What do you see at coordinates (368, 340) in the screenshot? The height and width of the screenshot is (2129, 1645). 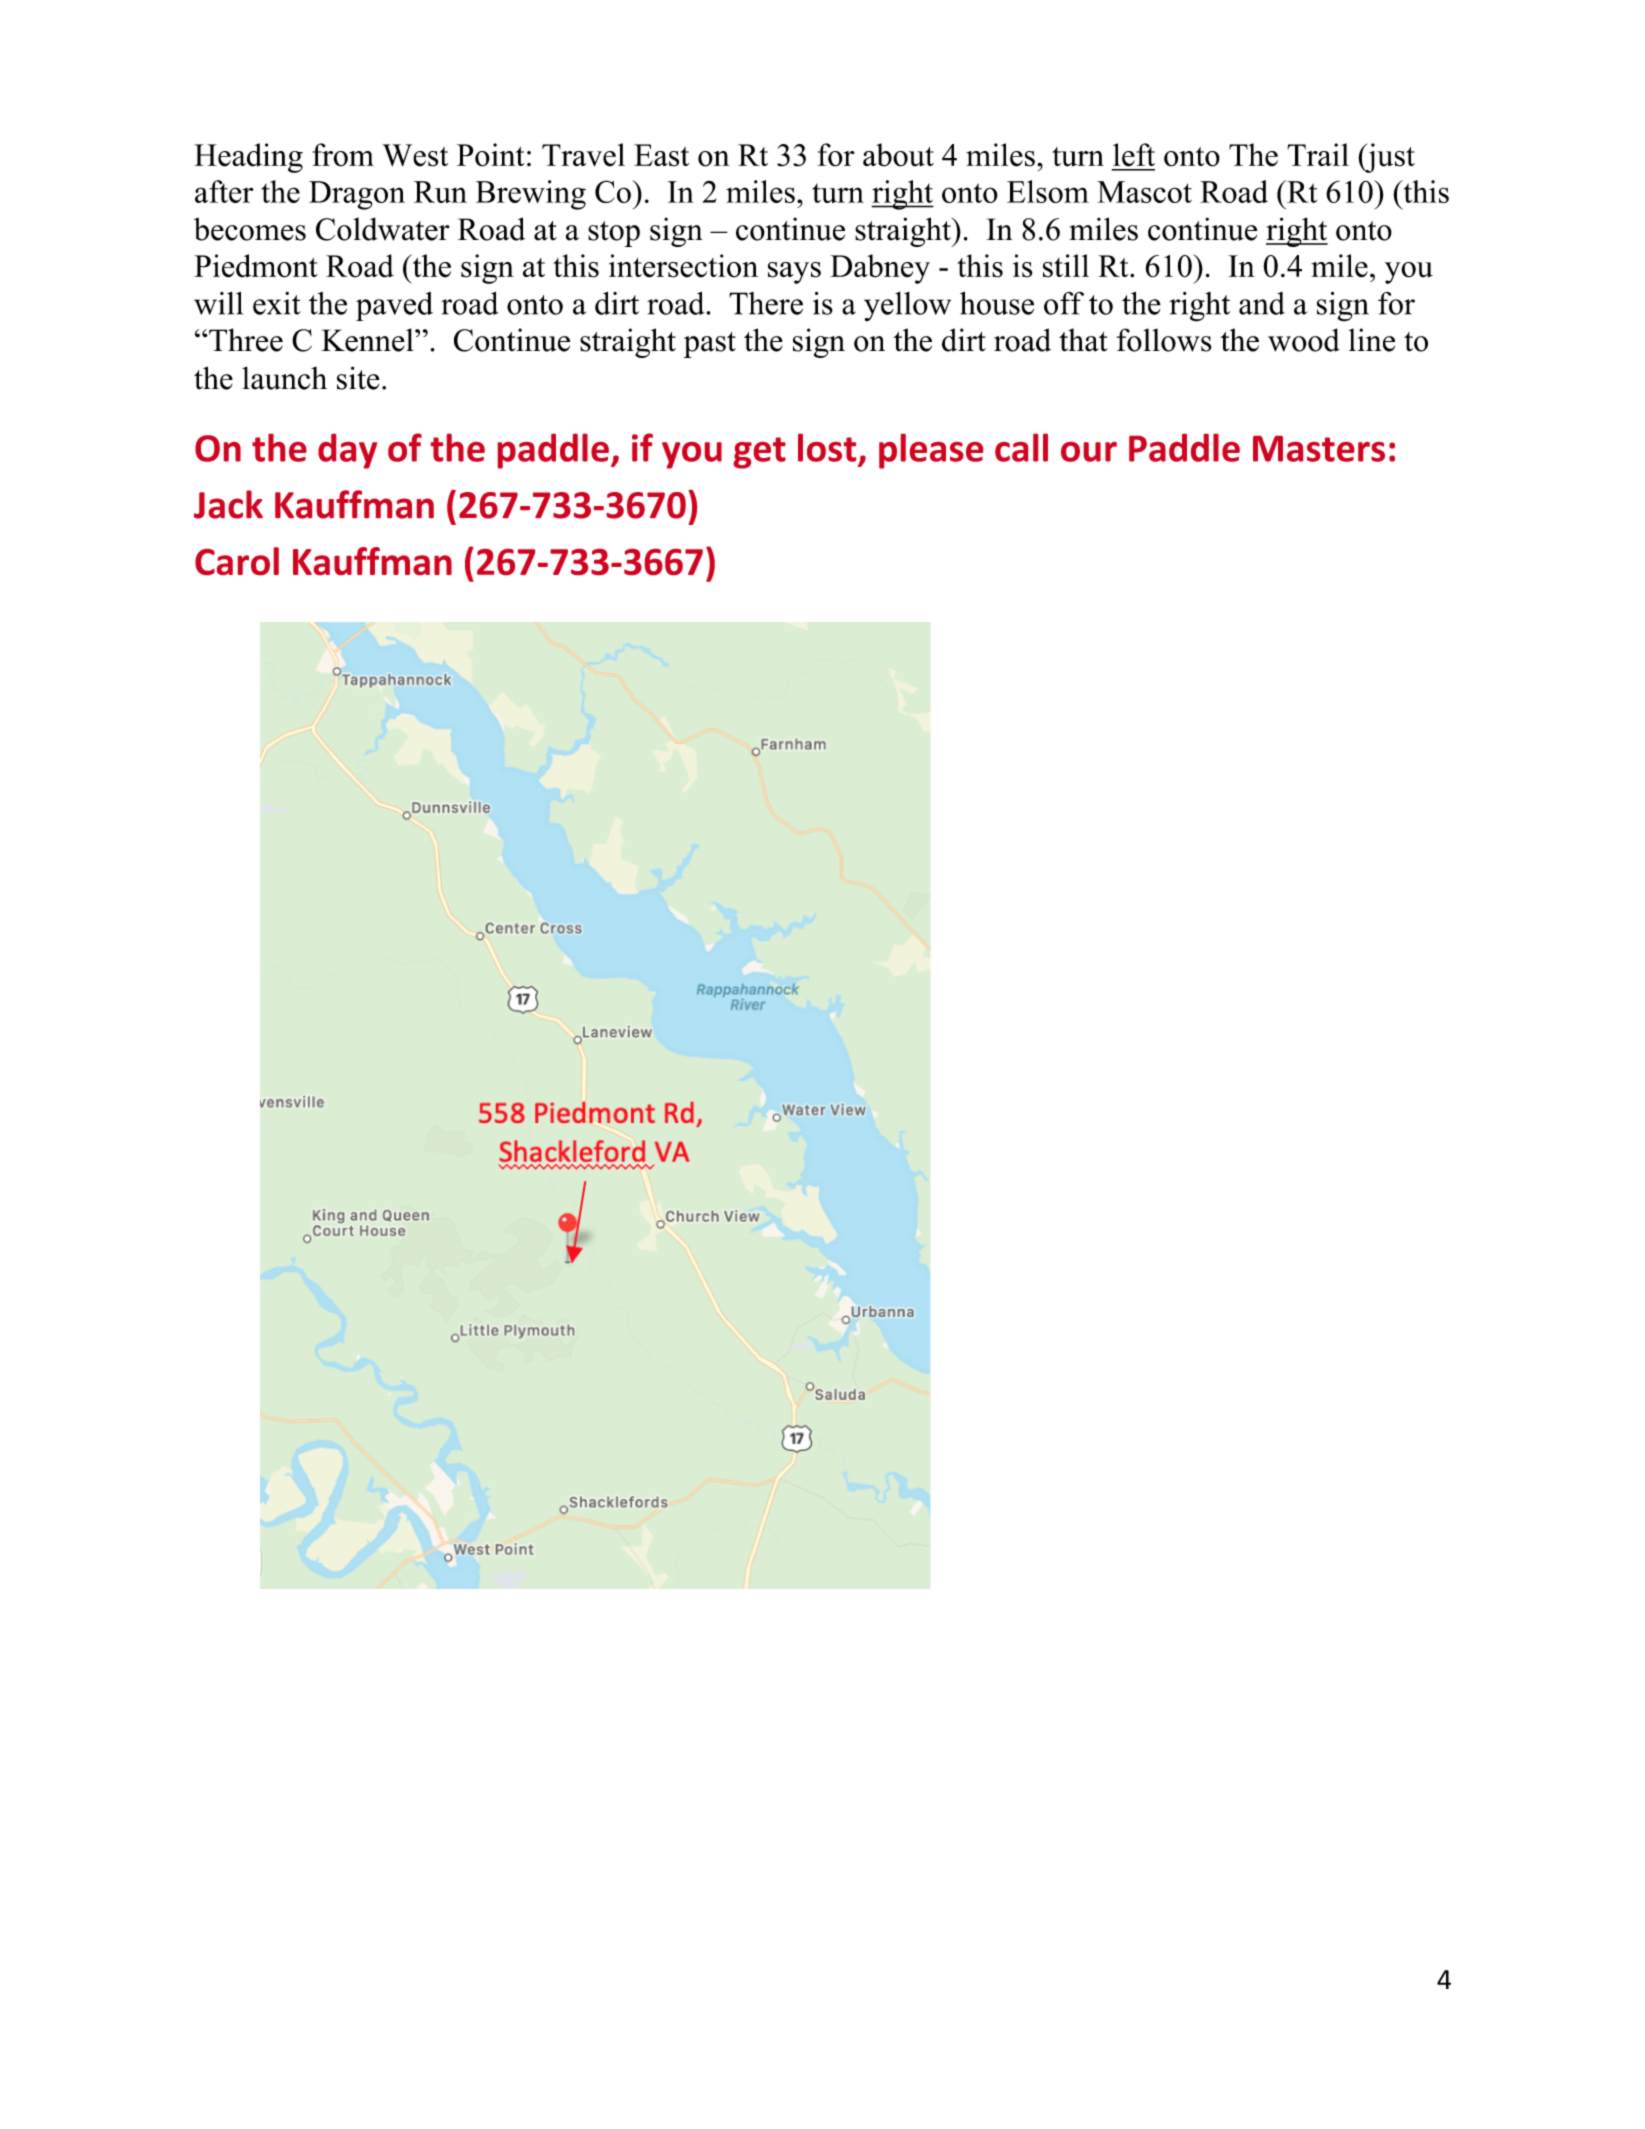 I see `Kennel` at bounding box center [368, 340].
